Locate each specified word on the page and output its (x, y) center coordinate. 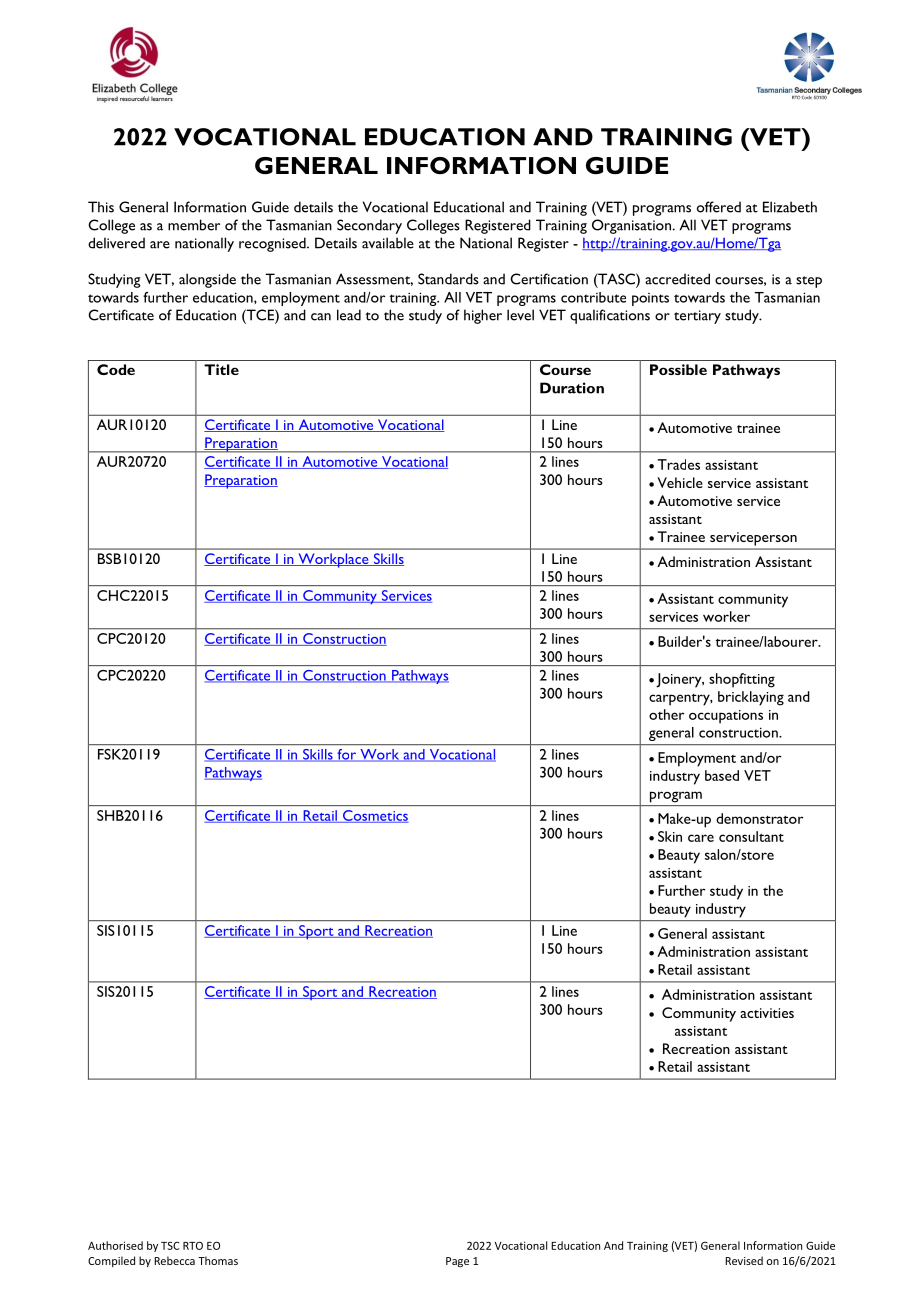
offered (719, 207)
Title (221, 369)
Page (457, 1262)
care (701, 838)
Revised (744, 1260)
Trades (679, 464)
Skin (670, 836)
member (194, 225)
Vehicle (680, 482)
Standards (448, 279)
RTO (193, 1245)
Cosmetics (374, 816)
